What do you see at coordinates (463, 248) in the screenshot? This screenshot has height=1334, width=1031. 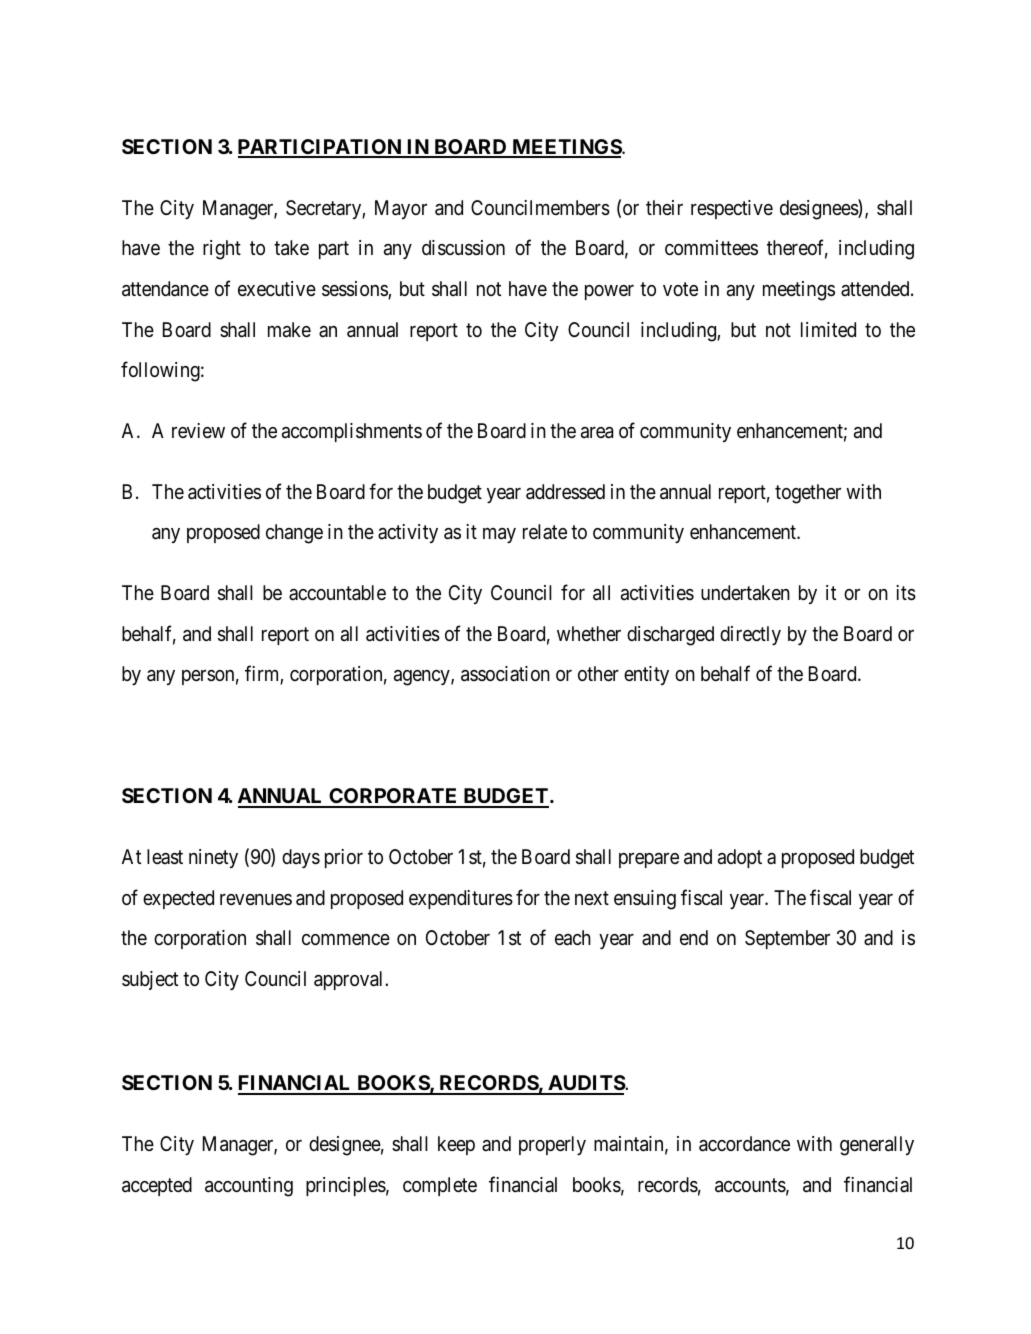 I see `discussion` at bounding box center [463, 248].
